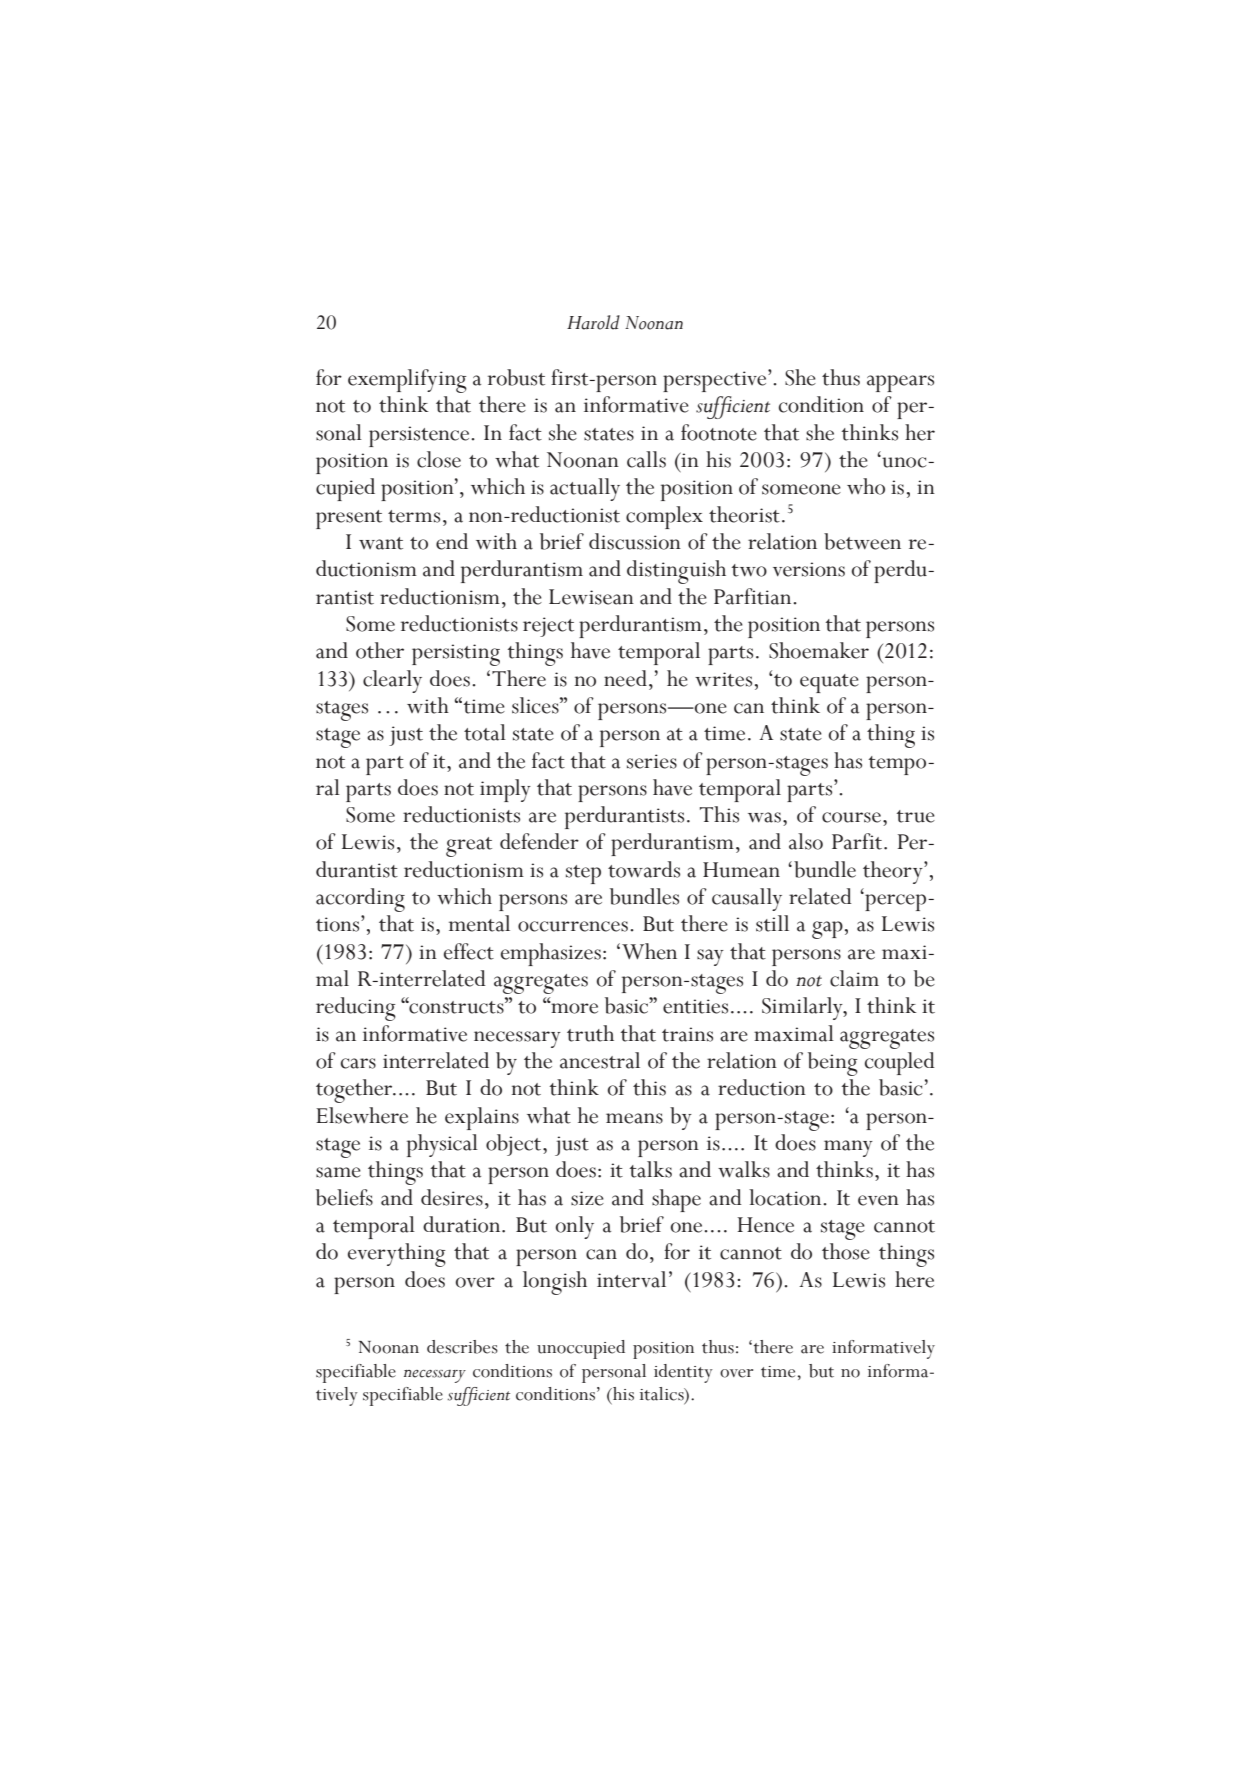  I want to click on talks, so click(651, 1169).
